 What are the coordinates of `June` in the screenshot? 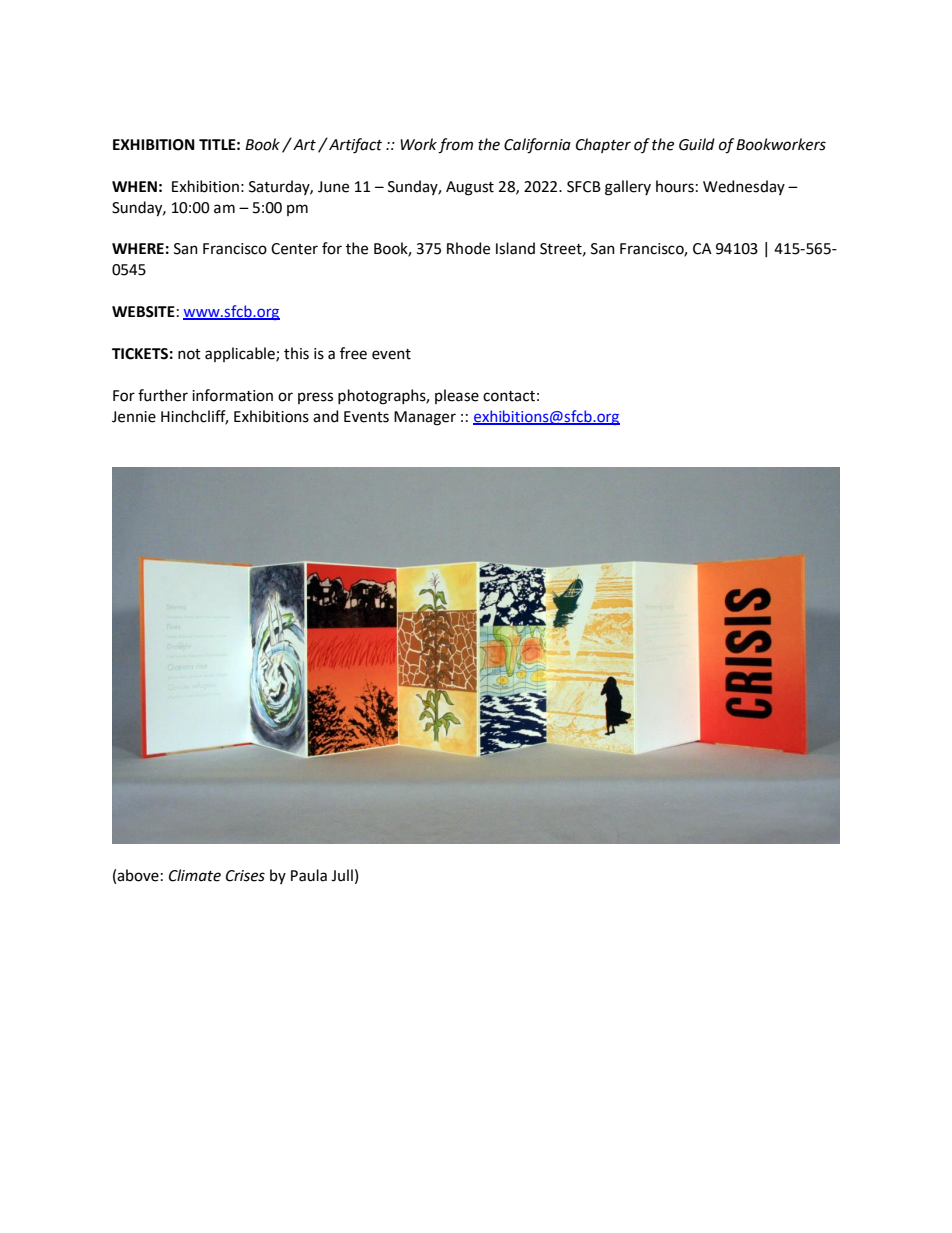 It's located at (333, 187).
